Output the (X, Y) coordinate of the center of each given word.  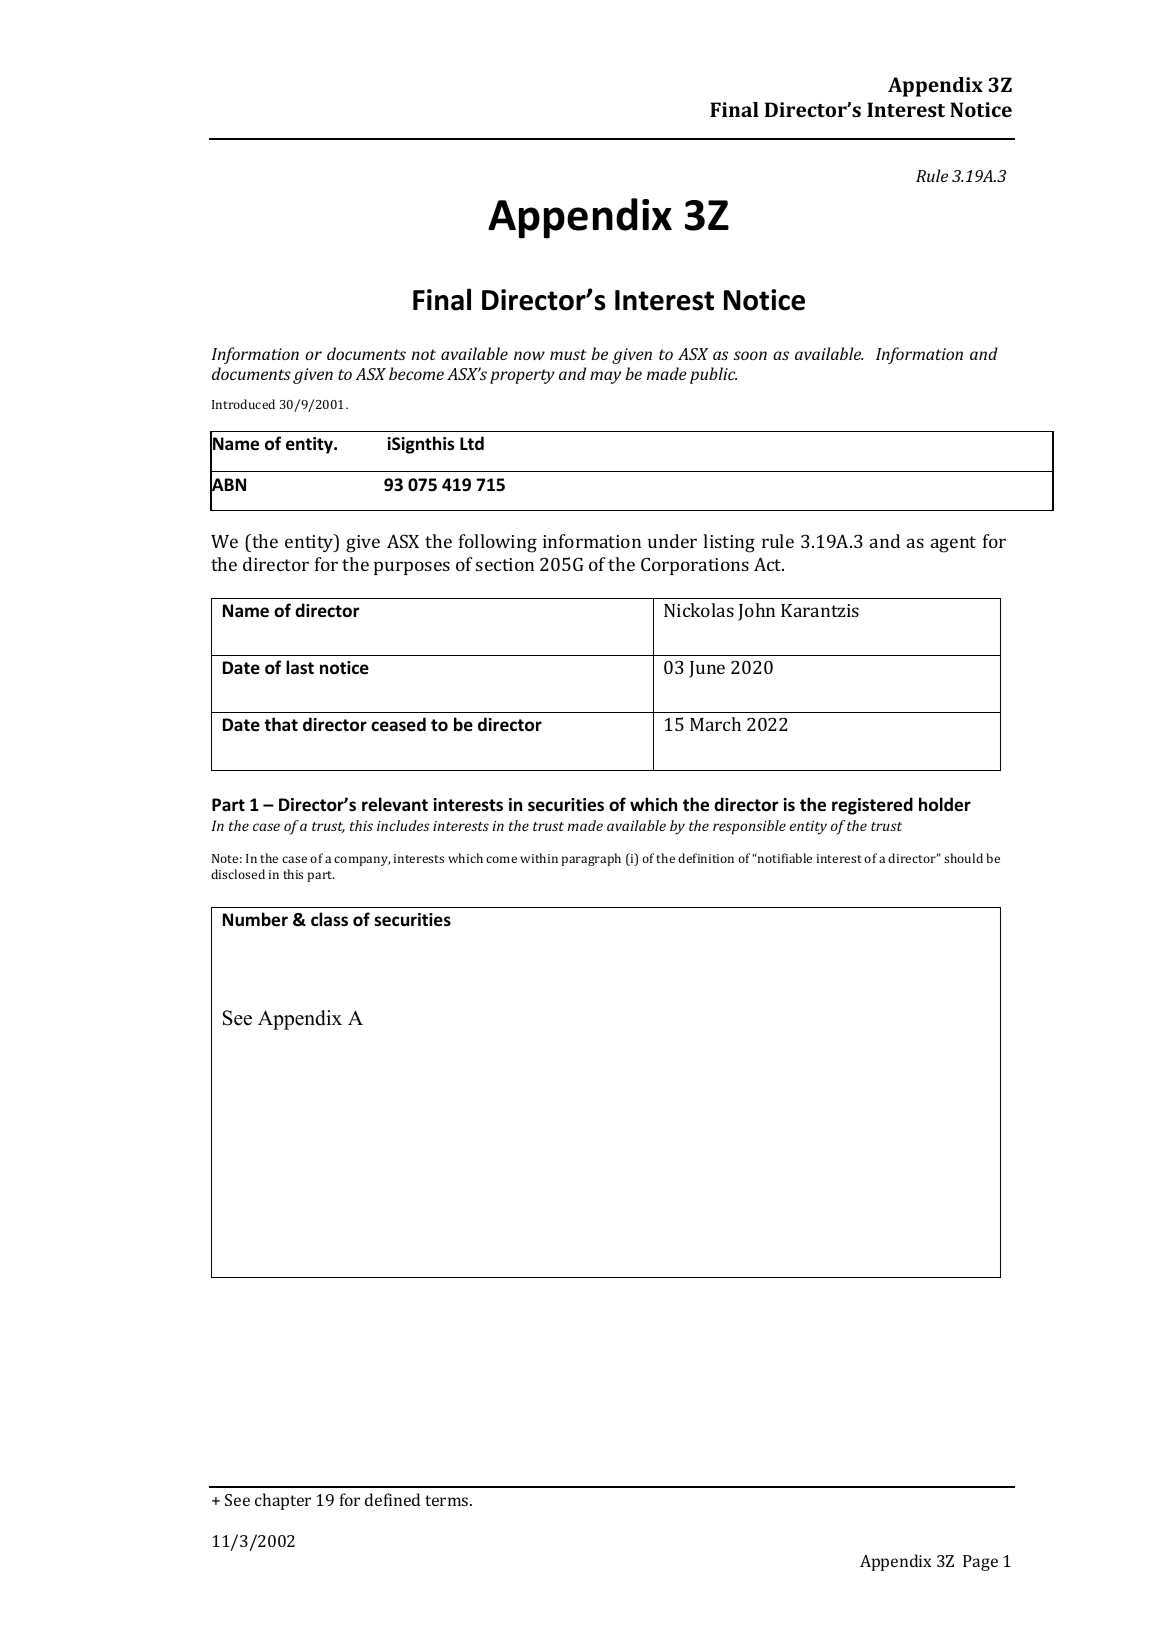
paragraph (591, 859)
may (605, 377)
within (539, 858)
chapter (283, 1501)
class (329, 919)
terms (448, 1500)
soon (750, 355)
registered (872, 806)
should (963, 858)
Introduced (243, 404)
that (281, 724)
